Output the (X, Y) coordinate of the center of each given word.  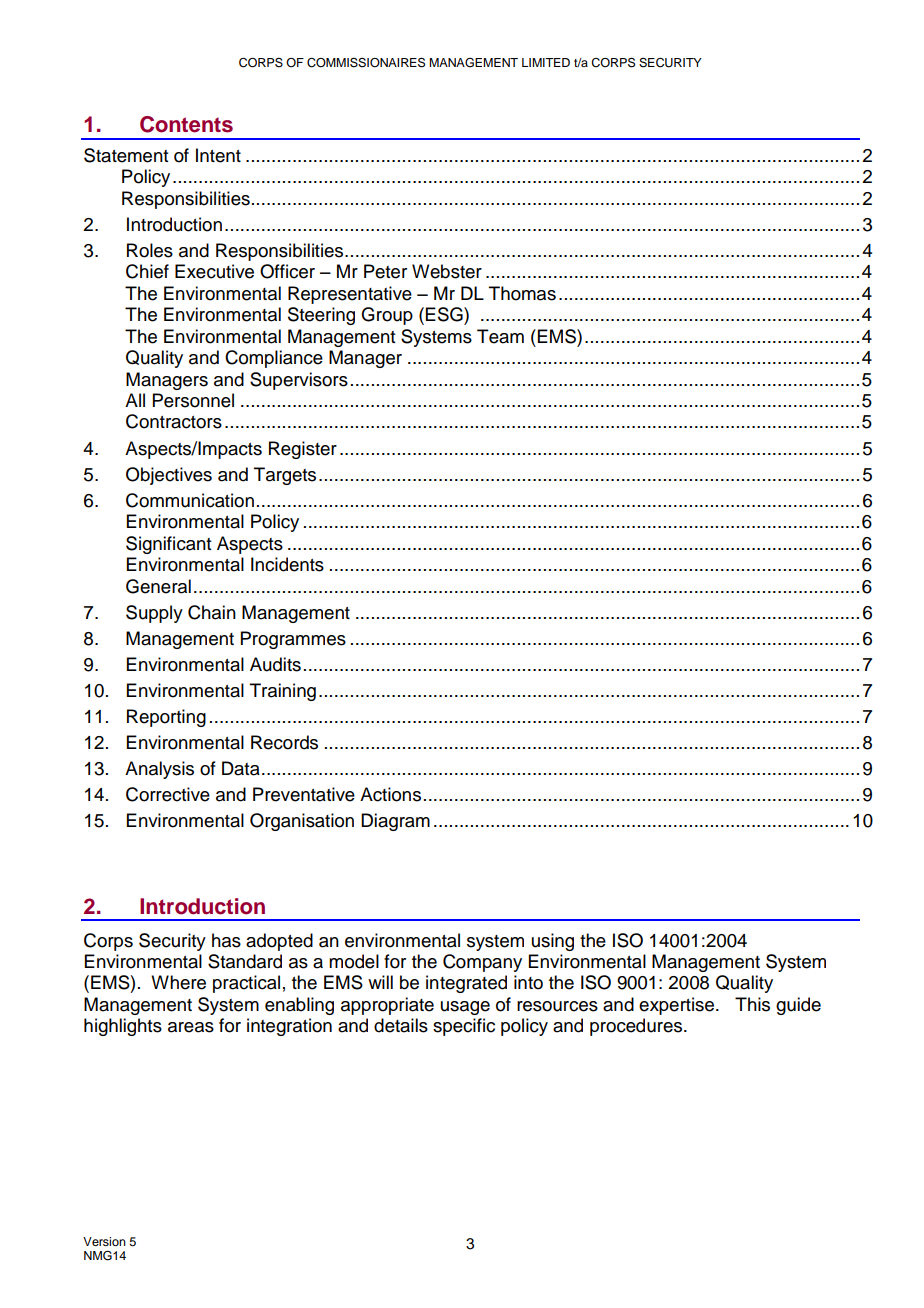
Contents (186, 124)
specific (464, 1027)
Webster (447, 271)
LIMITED (546, 62)
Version (104, 1241)
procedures (636, 1027)
